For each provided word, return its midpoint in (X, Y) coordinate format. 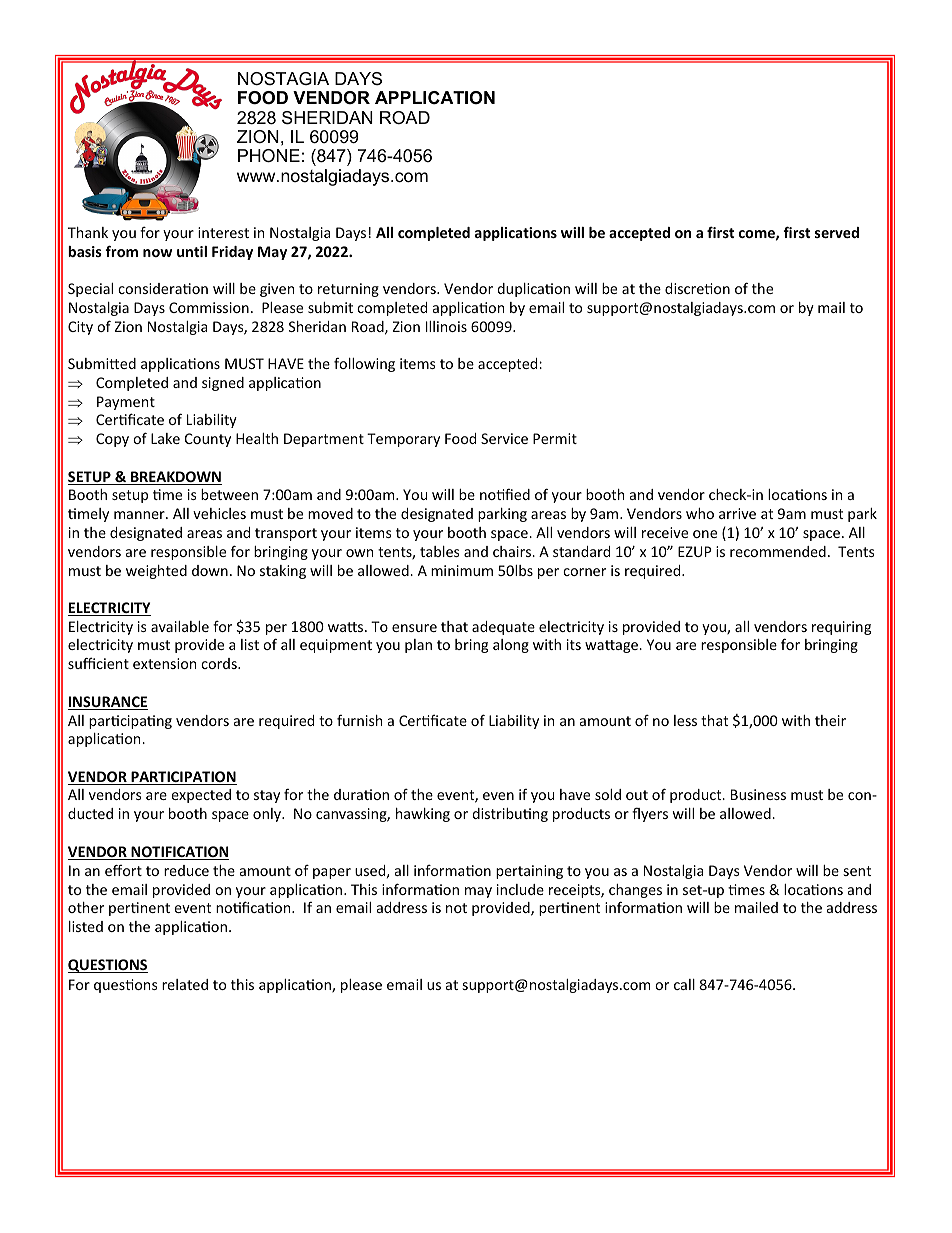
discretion (697, 288)
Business (758, 794)
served (837, 232)
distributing (510, 815)
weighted (156, 572)
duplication (533, 290)
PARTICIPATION (183, 778)
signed (223, 384)
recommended (778, 551)
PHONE (269, 155)
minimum (462, 570)
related (185, 984)
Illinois (446, 326)
